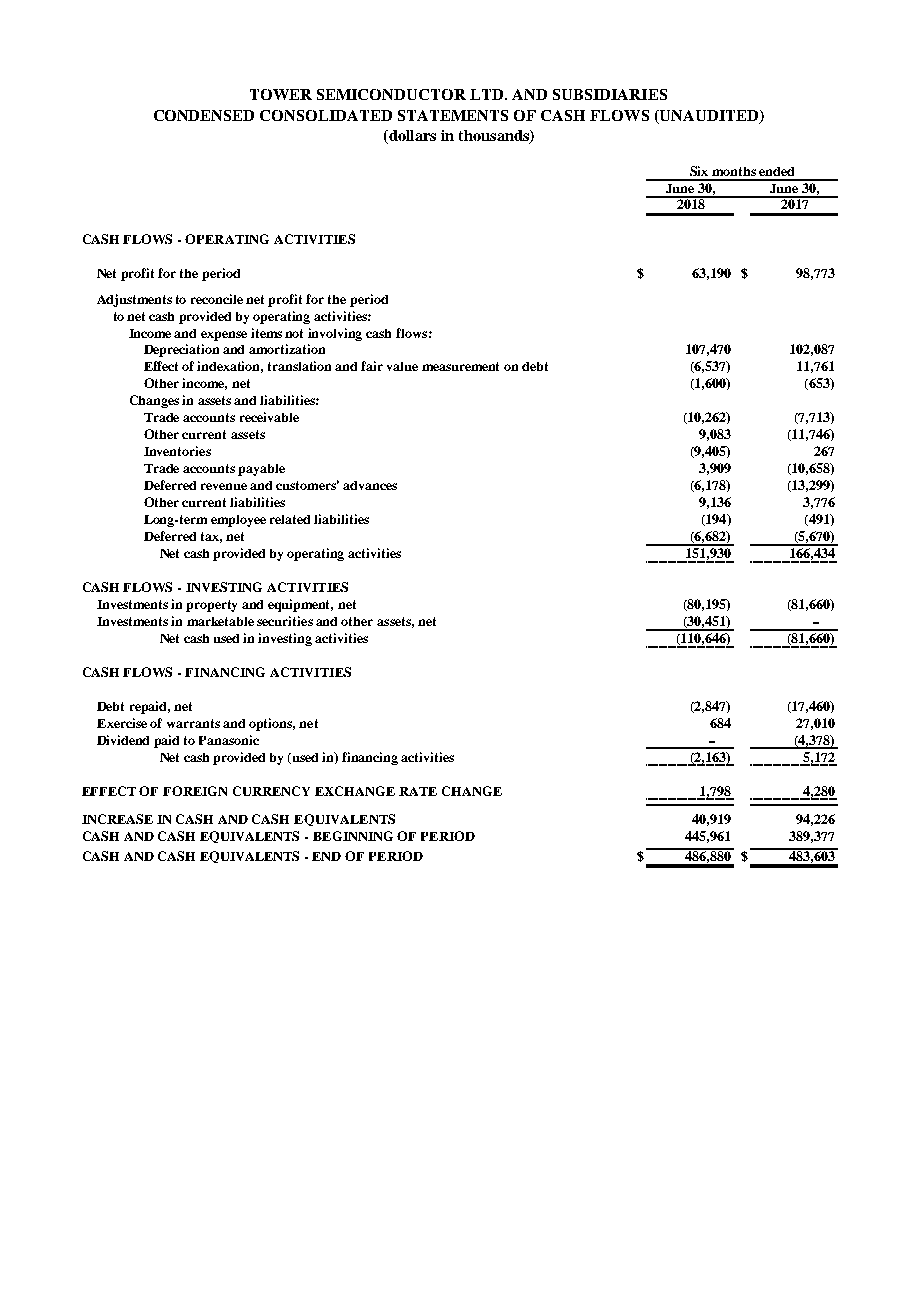  What do you see at coordinates (195, 791) in the screenshot?
I see `FOREIGN` at bounding box center [195, 791].
